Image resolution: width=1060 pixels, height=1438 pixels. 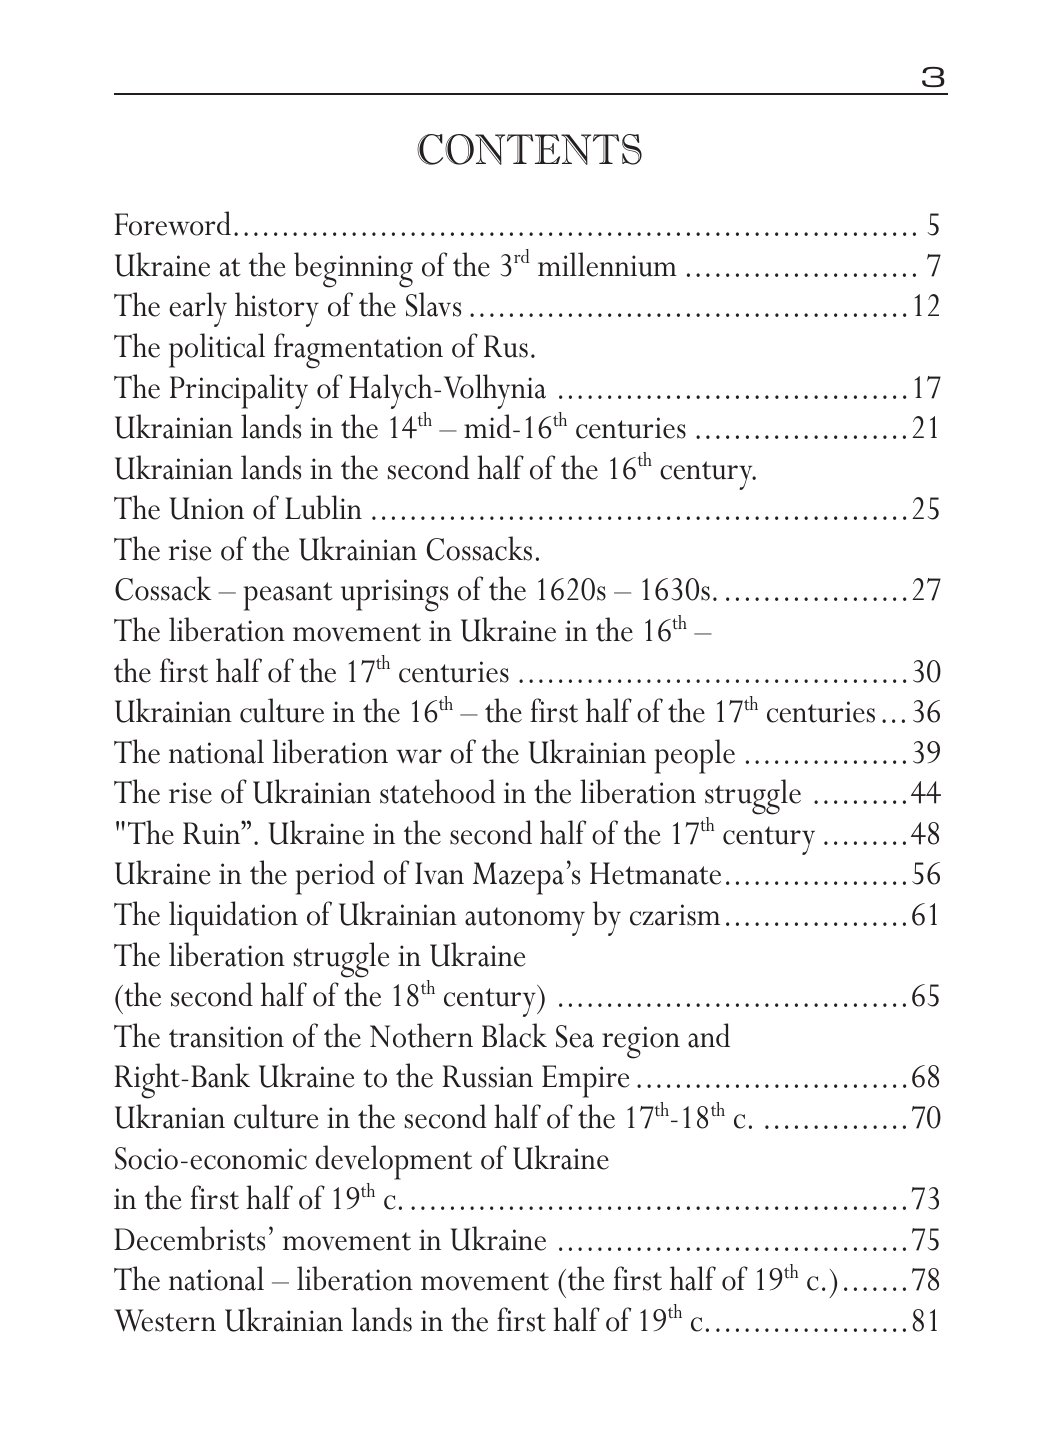 I want to click on CONTENTS, so click(x=529, y=149).
